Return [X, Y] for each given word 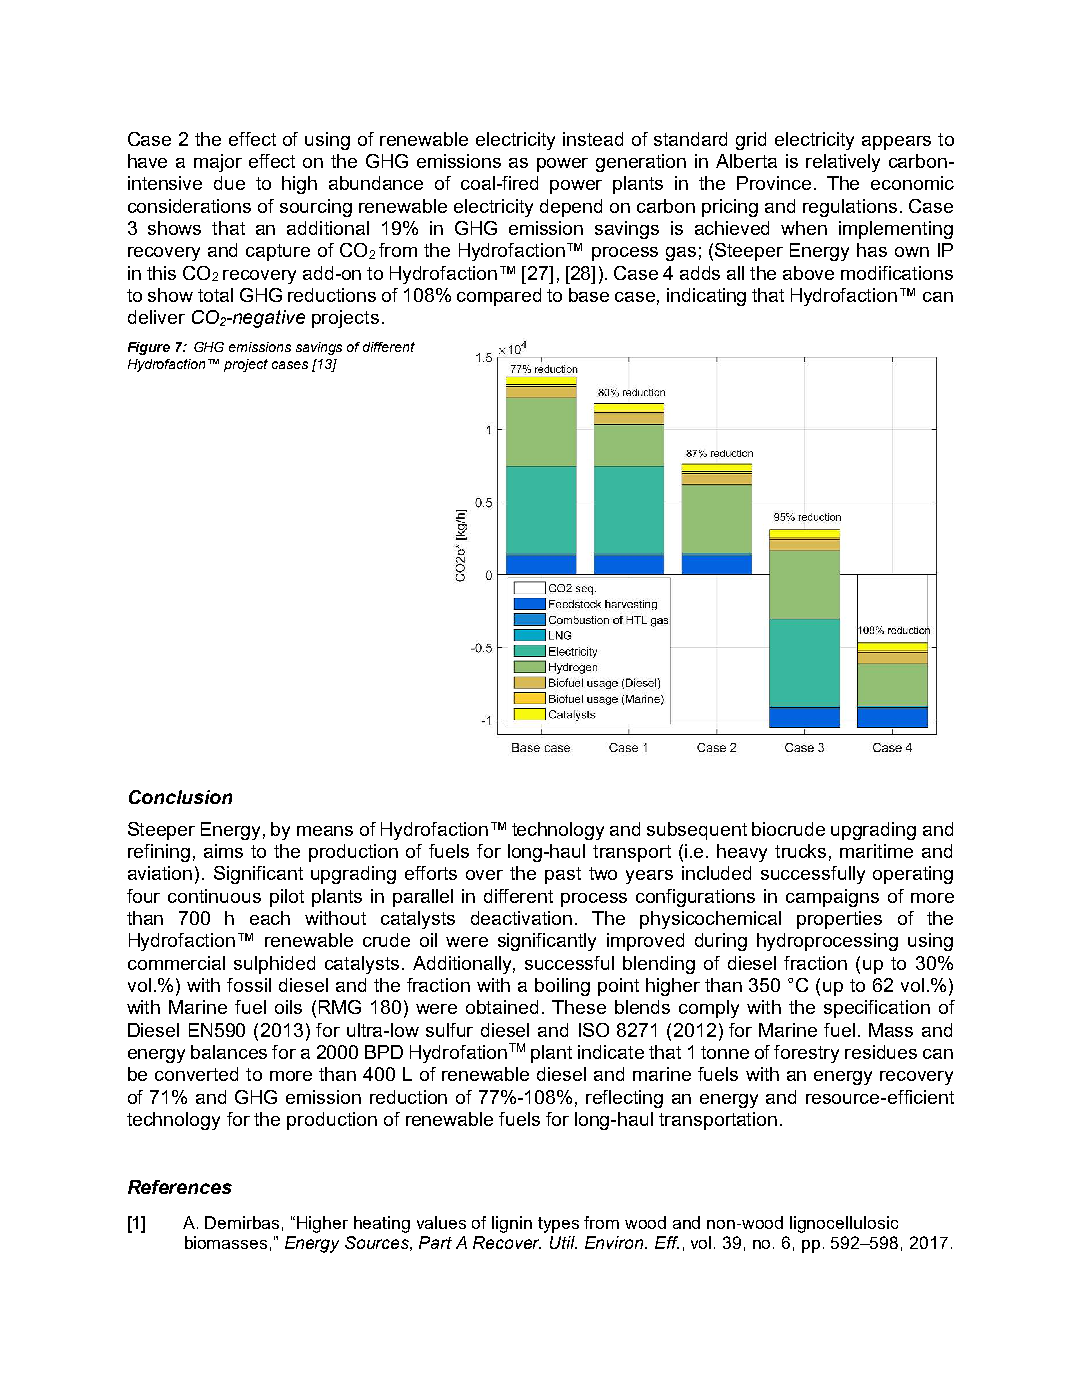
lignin [512, 1224]
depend [571, 208]
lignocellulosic [844, 1224]
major [218, 163]
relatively [843, 163]
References [180, 1187]
